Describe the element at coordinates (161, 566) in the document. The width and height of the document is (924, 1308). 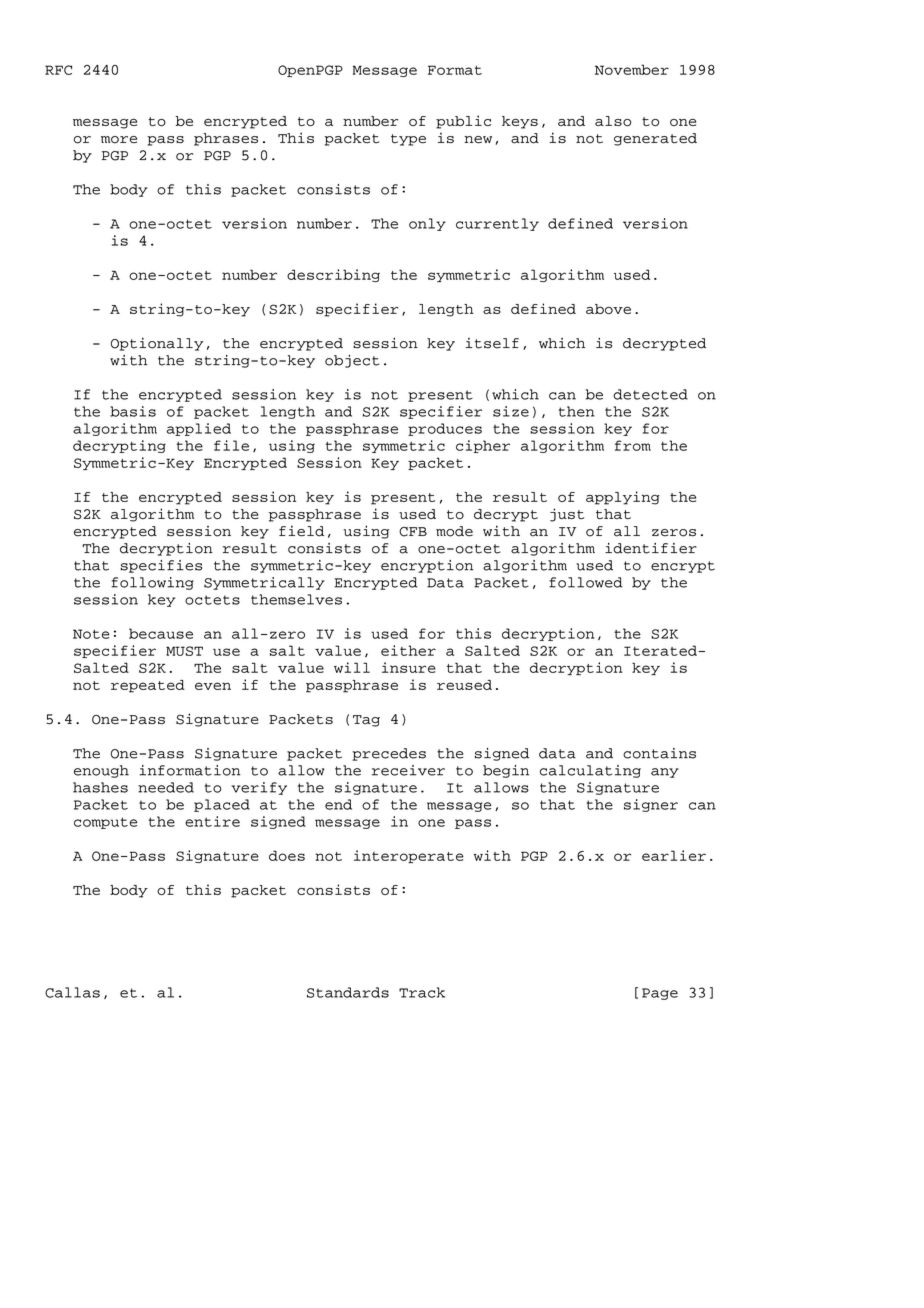
I see `specifies` at that location.
